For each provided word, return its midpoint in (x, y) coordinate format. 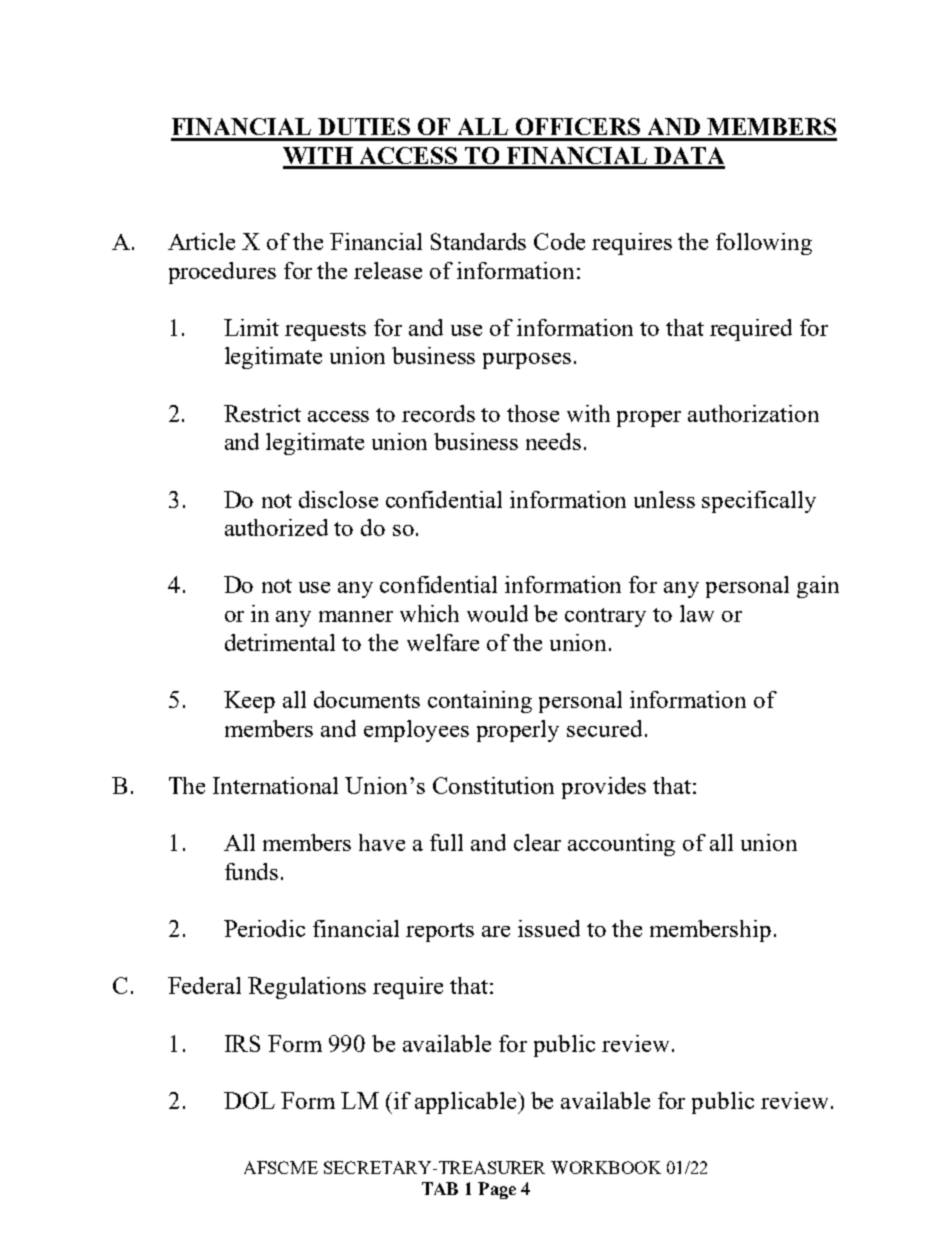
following (764, 244)
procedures (222, 273)
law (697, 613)
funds (251, 871)
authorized (276, 527)
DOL (249, 1100)
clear (537, 842)
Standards (478, 241)
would (497, 613)
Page (497, 1190)
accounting (621, 845)
